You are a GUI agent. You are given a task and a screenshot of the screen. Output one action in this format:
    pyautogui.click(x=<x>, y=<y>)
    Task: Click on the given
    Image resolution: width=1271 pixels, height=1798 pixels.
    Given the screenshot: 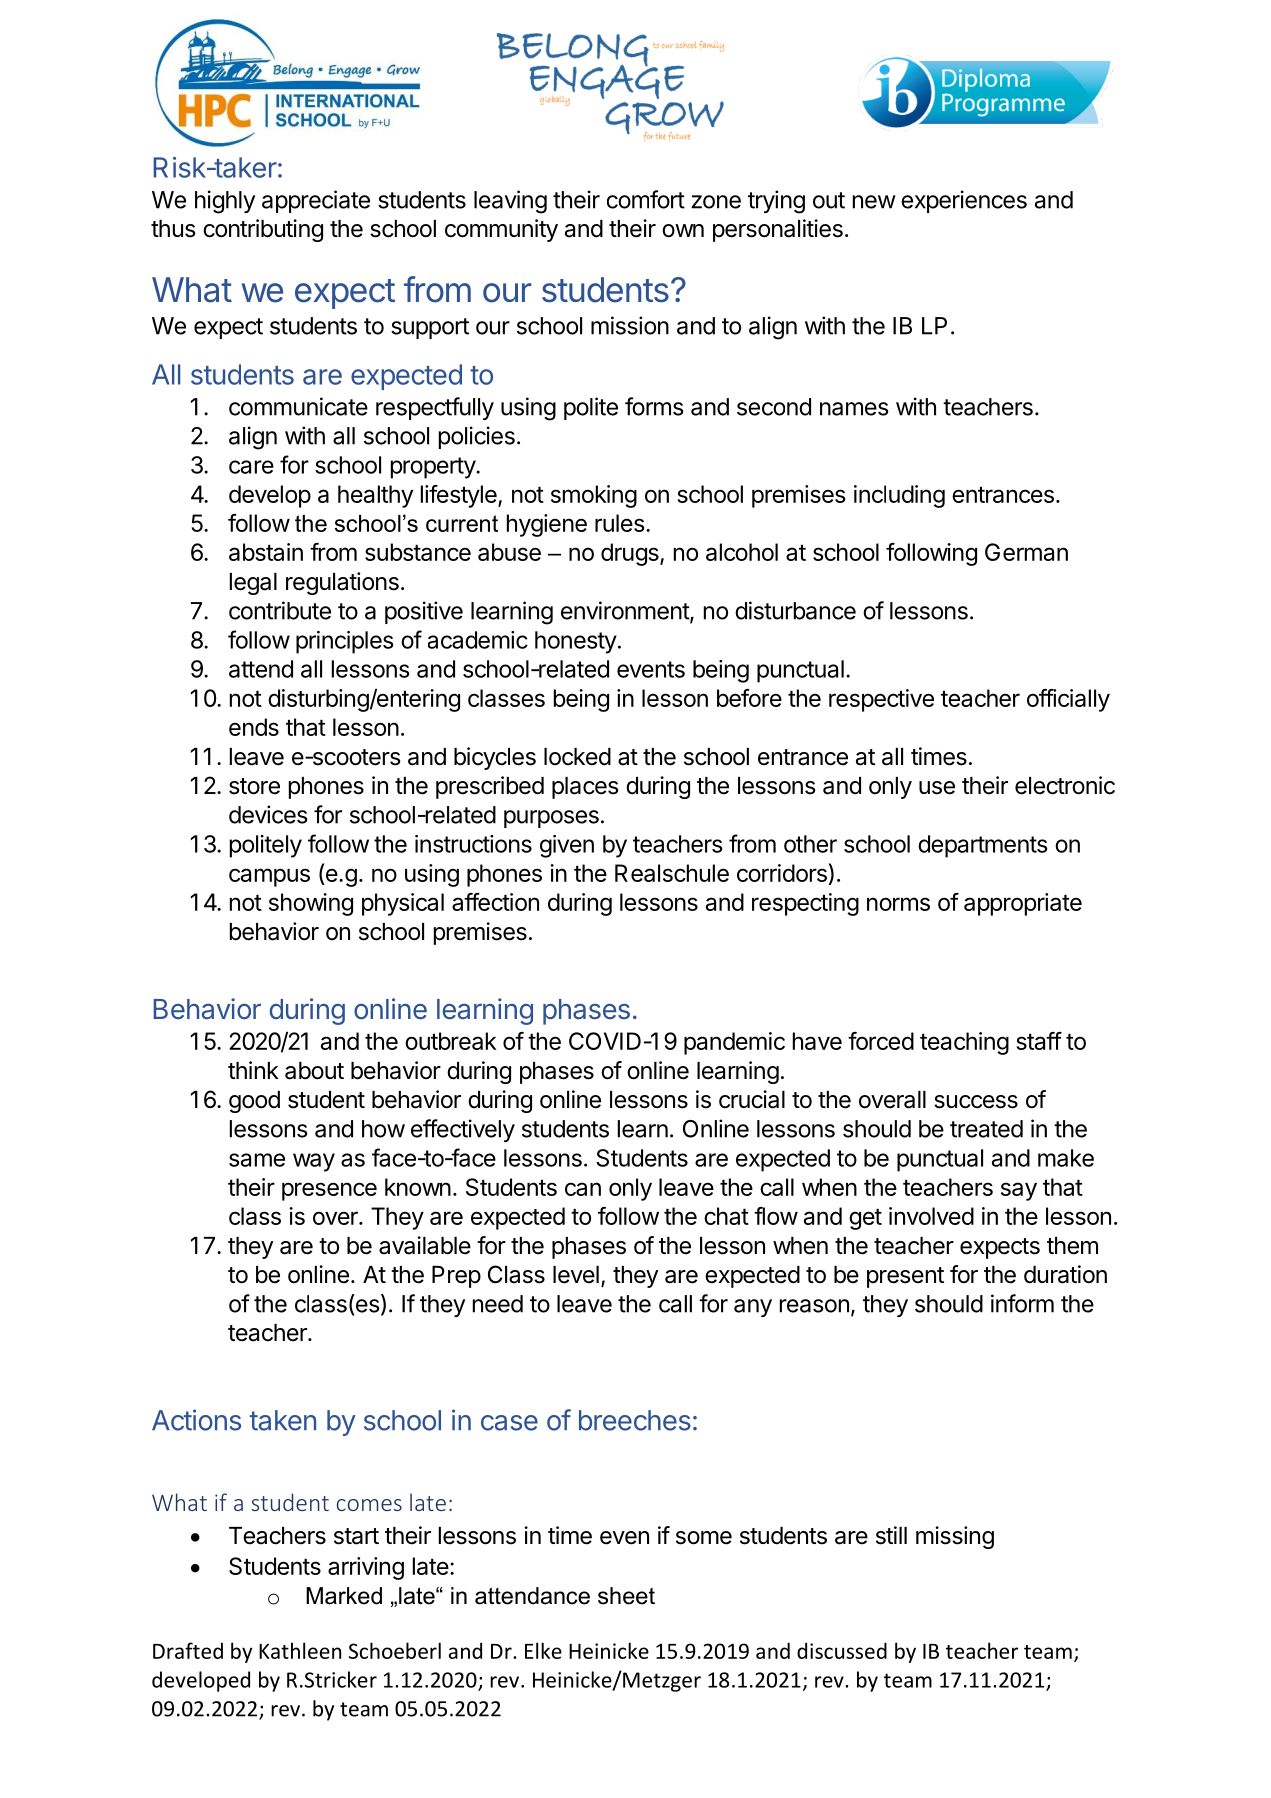 What is the action you would take?
    pyautogui.click(x=567, y=846)
